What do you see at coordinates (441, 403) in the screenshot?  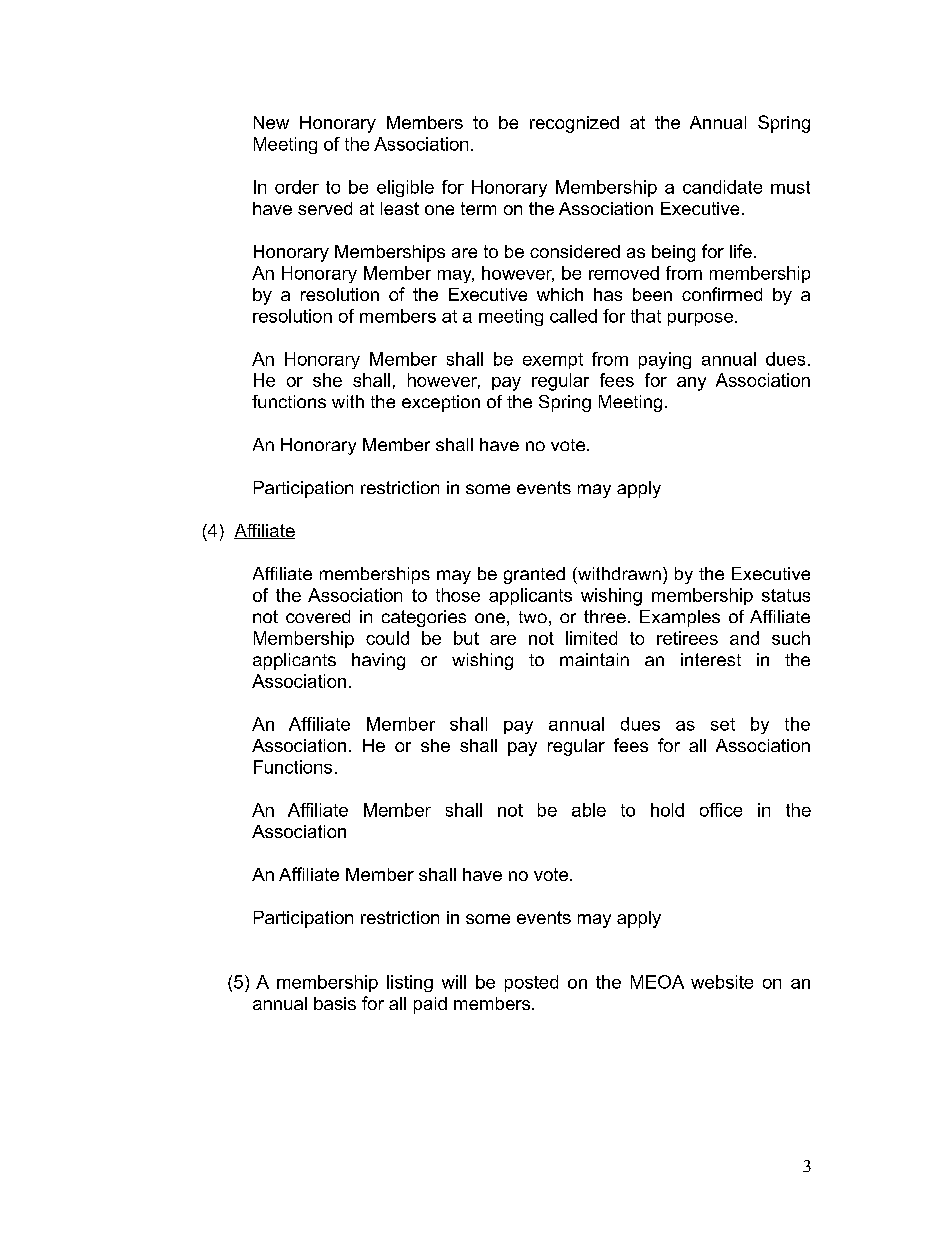 I see `exception` at bounding box center [441, 403].
